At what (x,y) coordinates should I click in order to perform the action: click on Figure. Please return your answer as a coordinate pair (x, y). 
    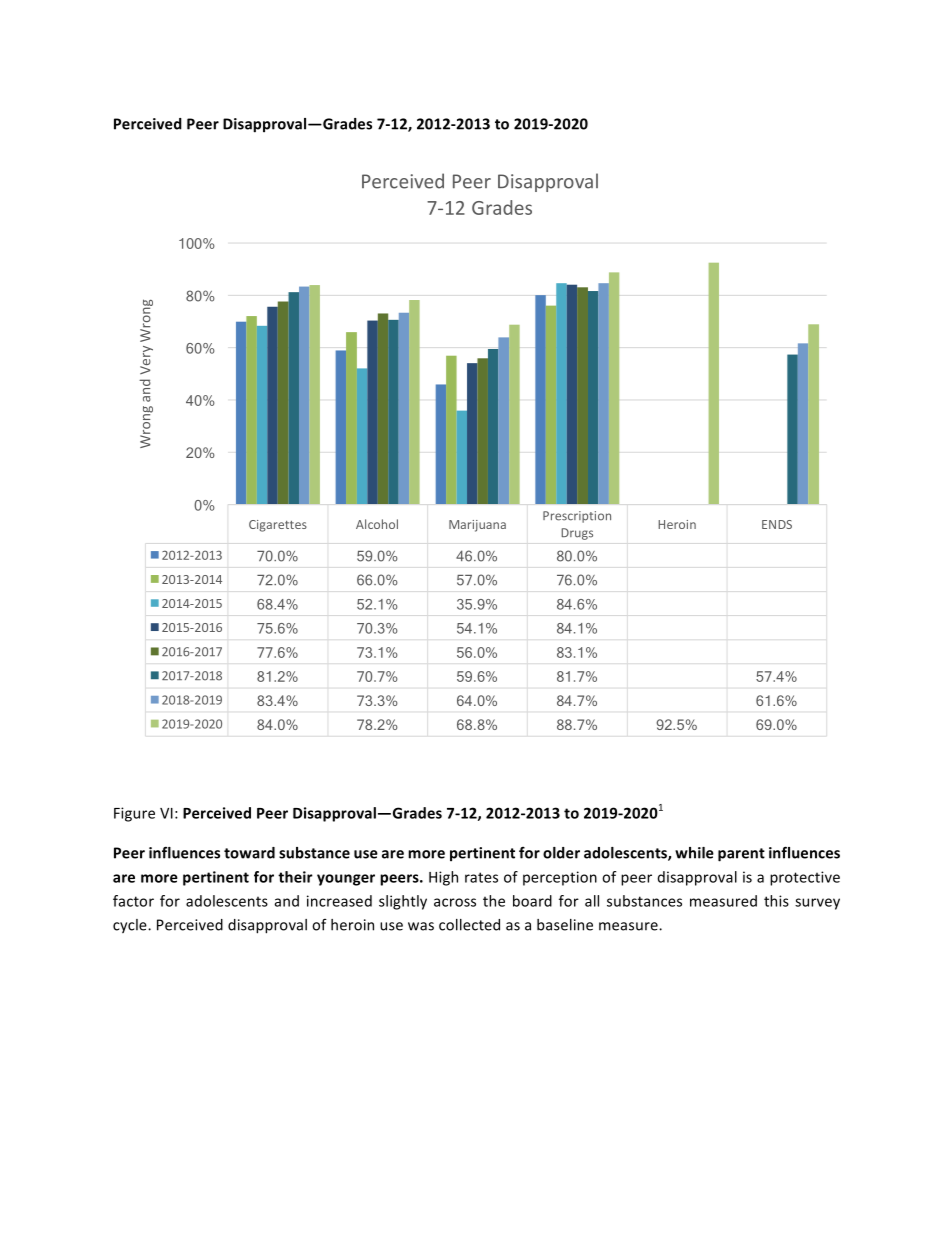
    Looking at the image, I should click on (134, 814).
